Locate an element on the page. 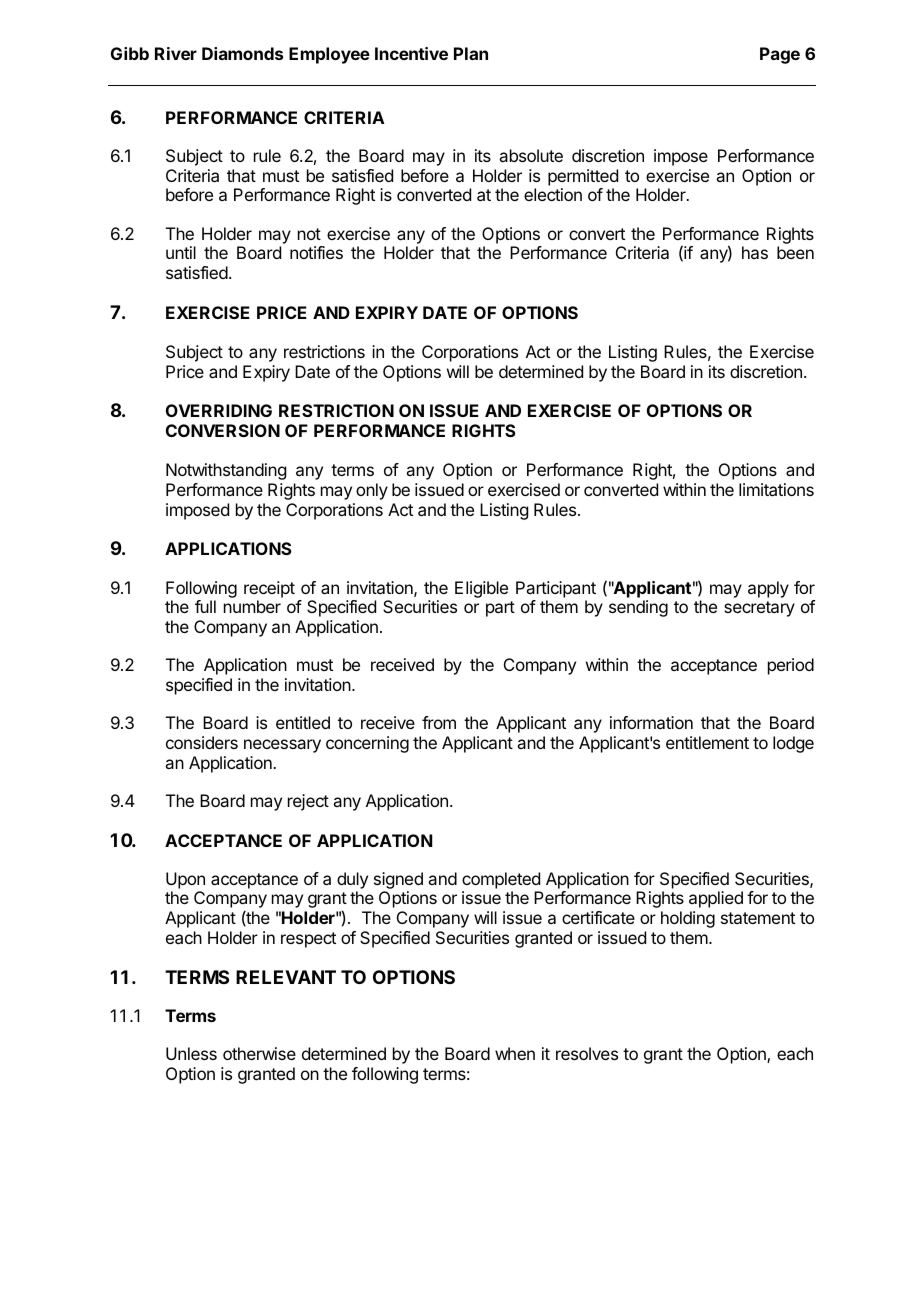  resolves is located at coordinates (587, 1053).
